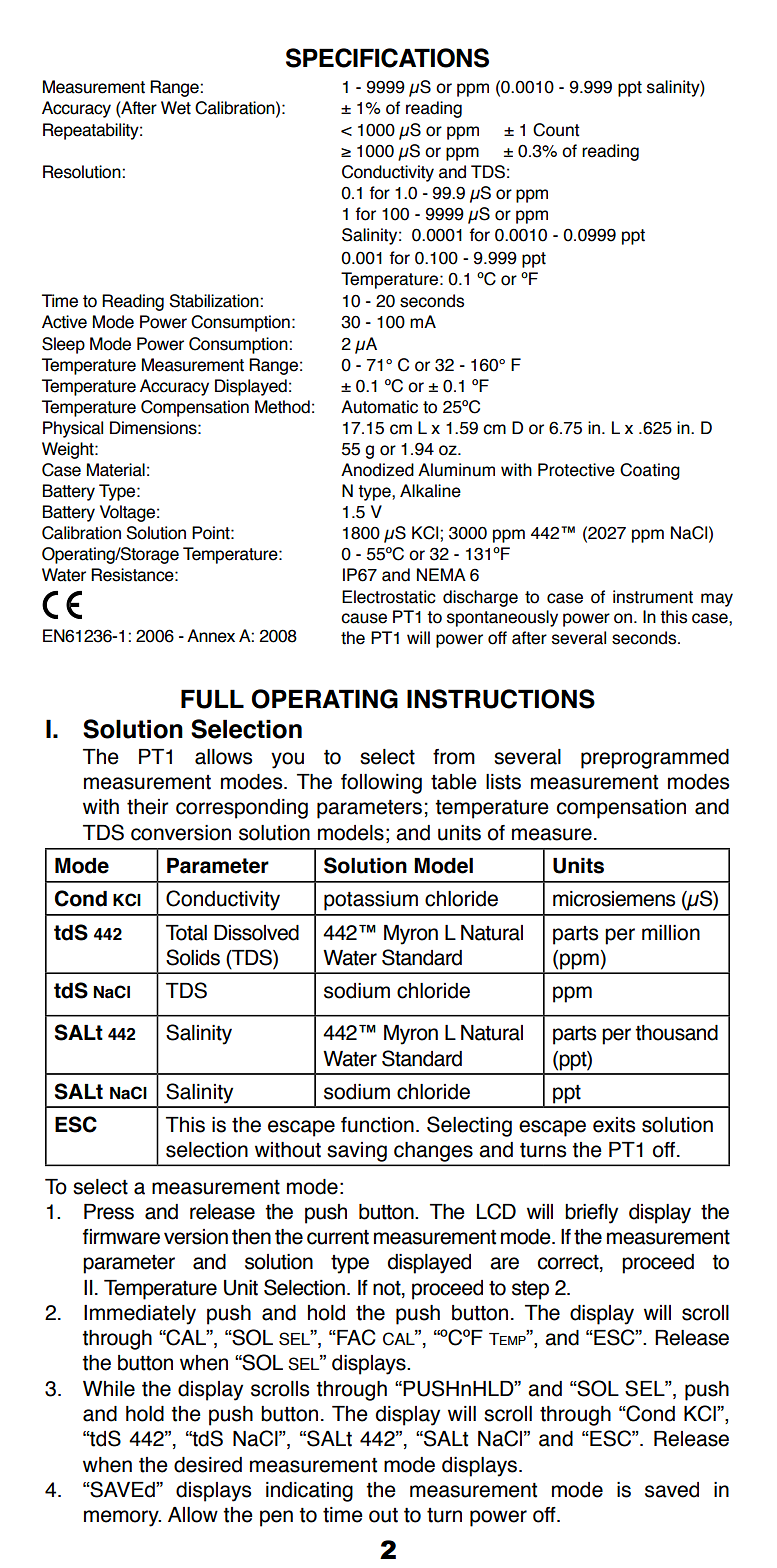 The image size is (777, 1568). What do you see at coordinates (653, 597) in the document?
I see `instrument` at bounding box center [653, 597].
